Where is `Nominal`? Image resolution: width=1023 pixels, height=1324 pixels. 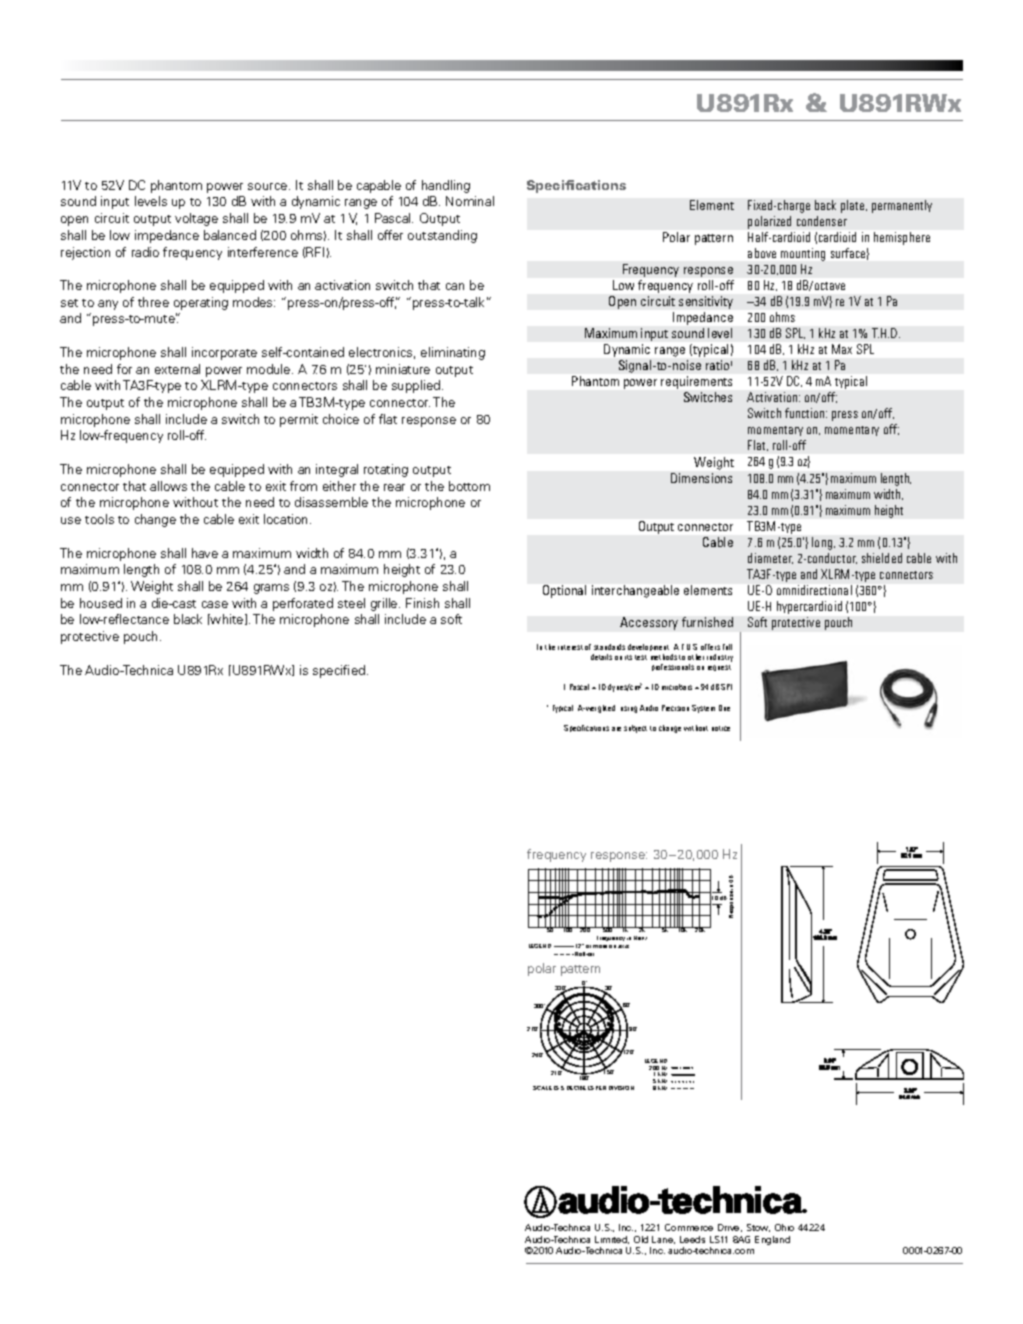 Nominal is located at coordinates (470, 201).
